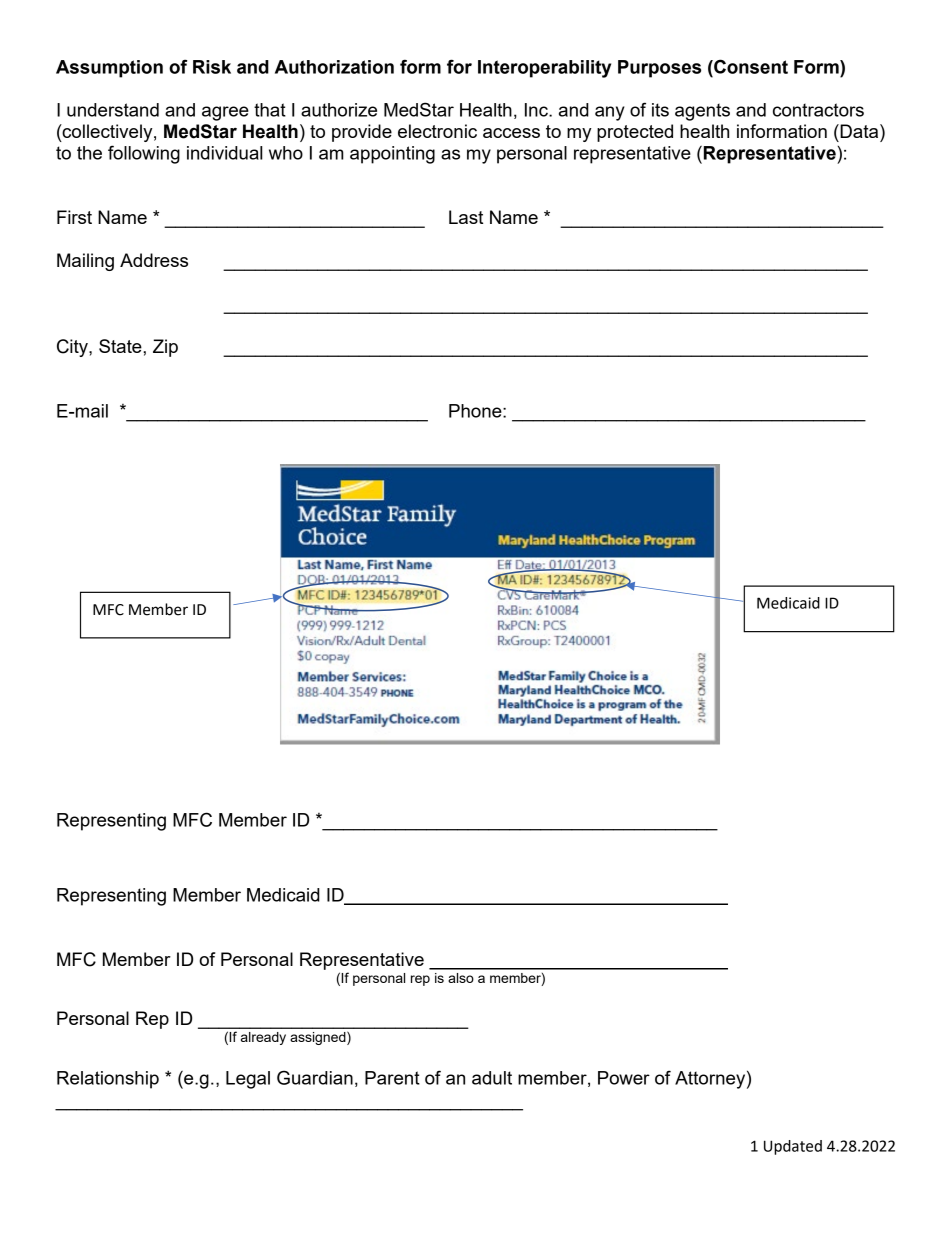 The width and height of the page is (952, 1233). I want to click on Zip, so click(165, 348).
